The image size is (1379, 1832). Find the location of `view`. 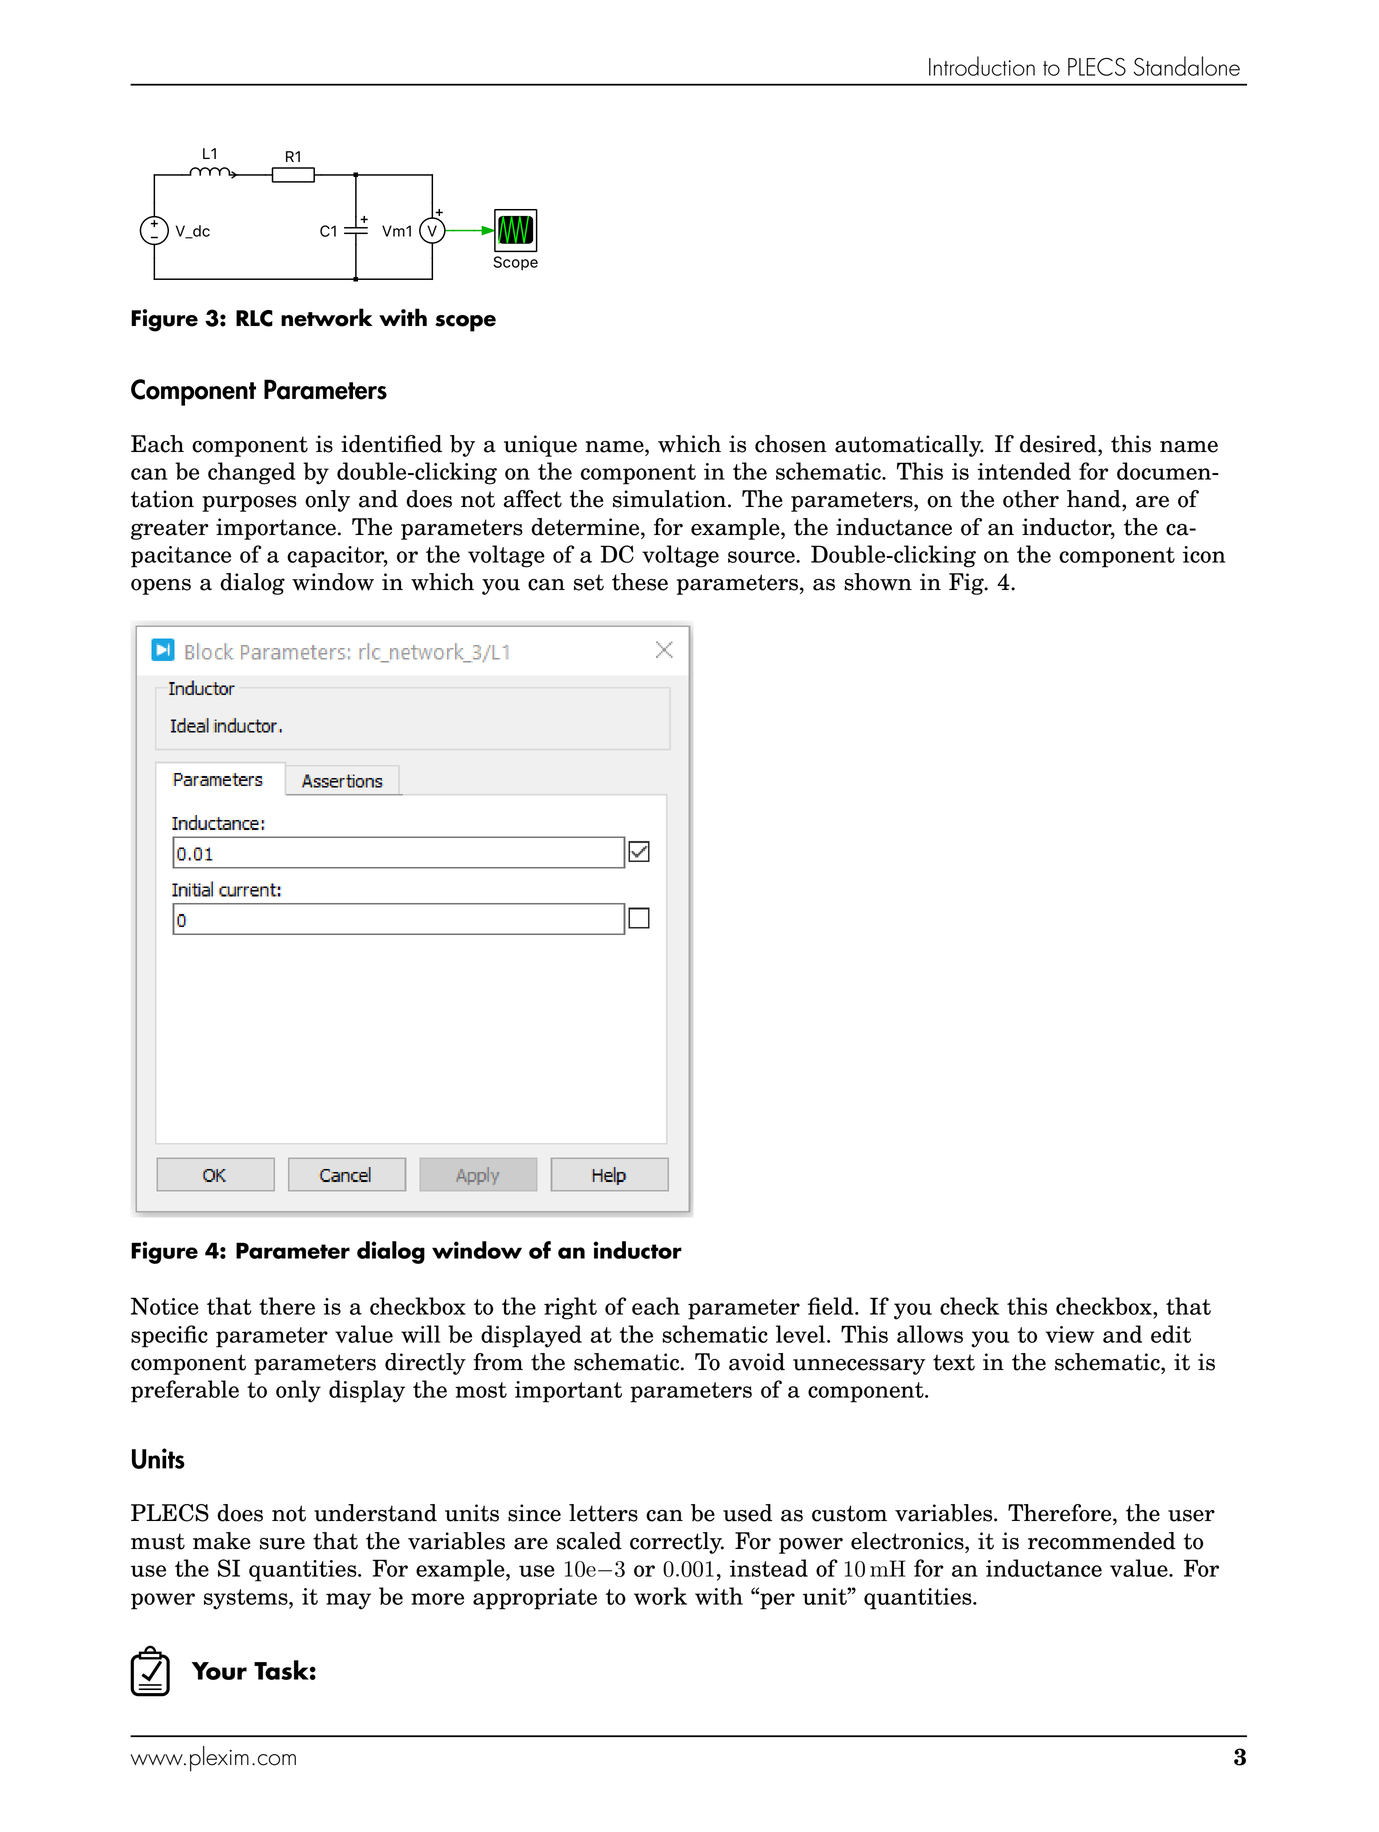

view is located at coordinates (1069, 1334).
